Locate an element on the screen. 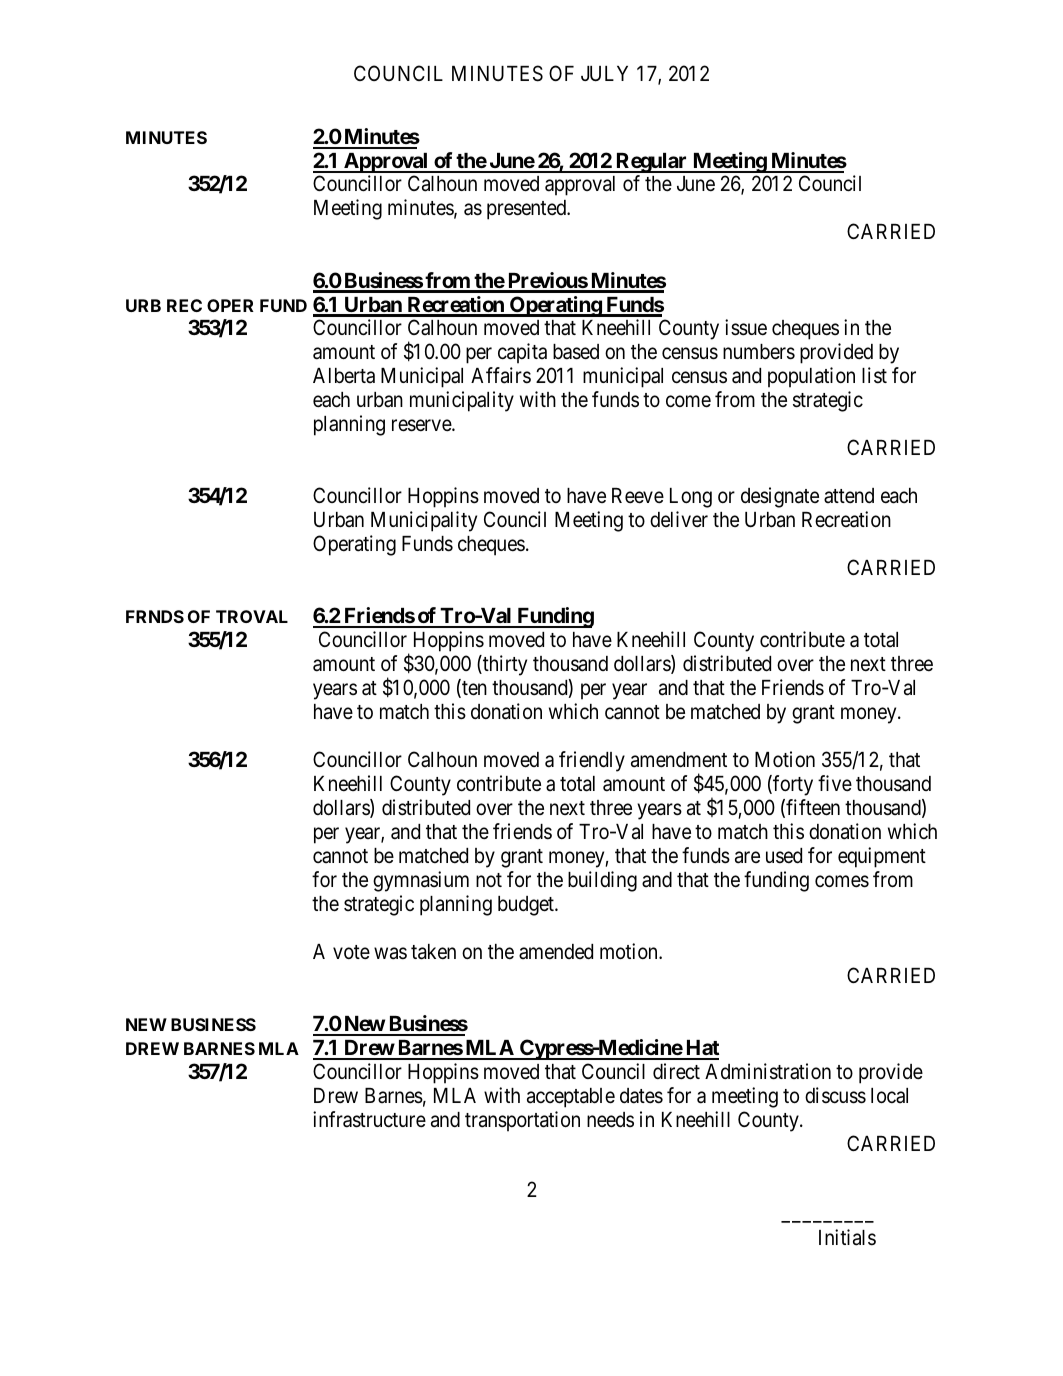 Image resolution: width=1063 pixels, height=1376 pixels. infrastructure is located at coordinates (369, 1119).
